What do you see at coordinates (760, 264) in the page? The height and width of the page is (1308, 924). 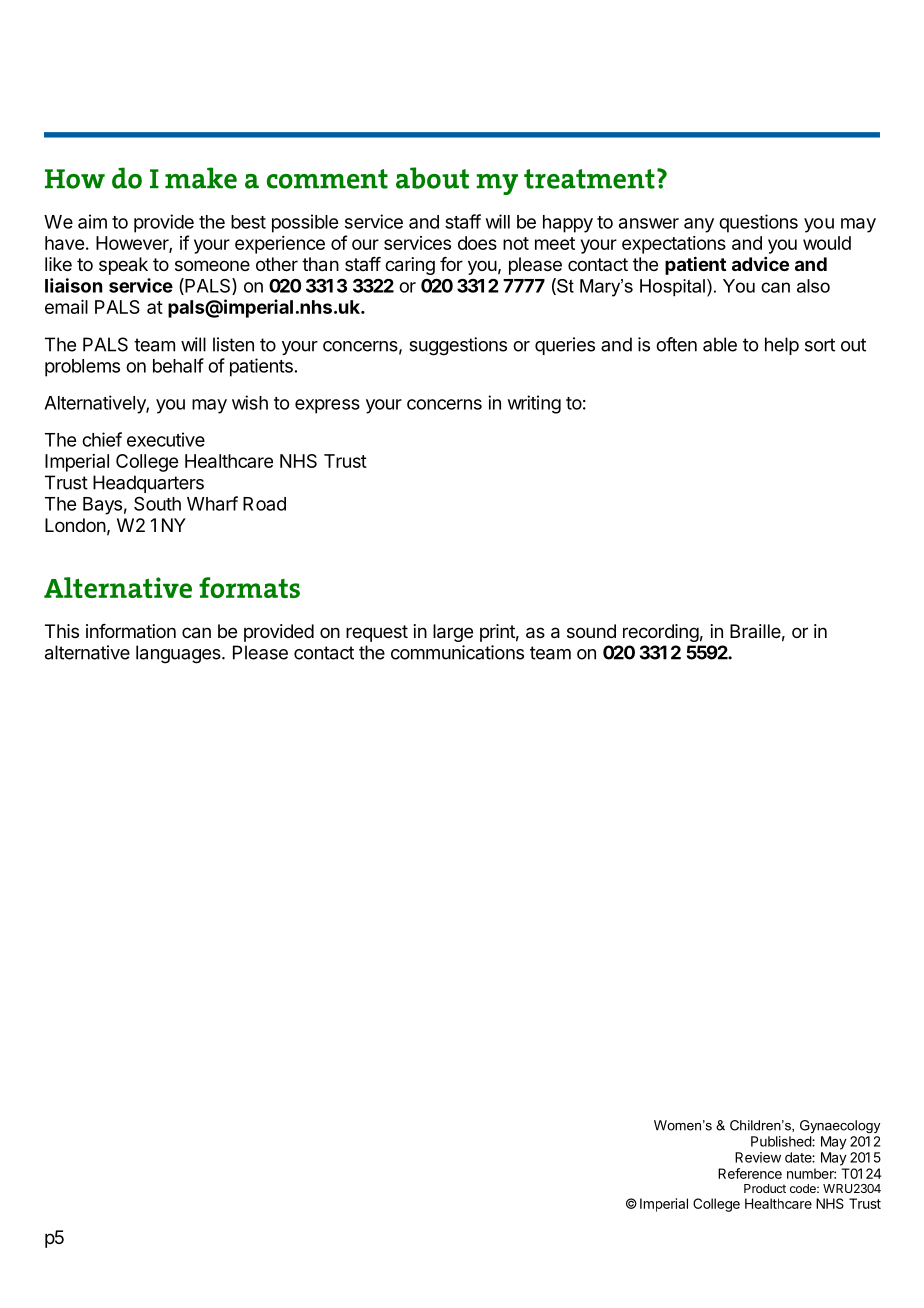 I see `advice` at bounding box center [760, 264].
